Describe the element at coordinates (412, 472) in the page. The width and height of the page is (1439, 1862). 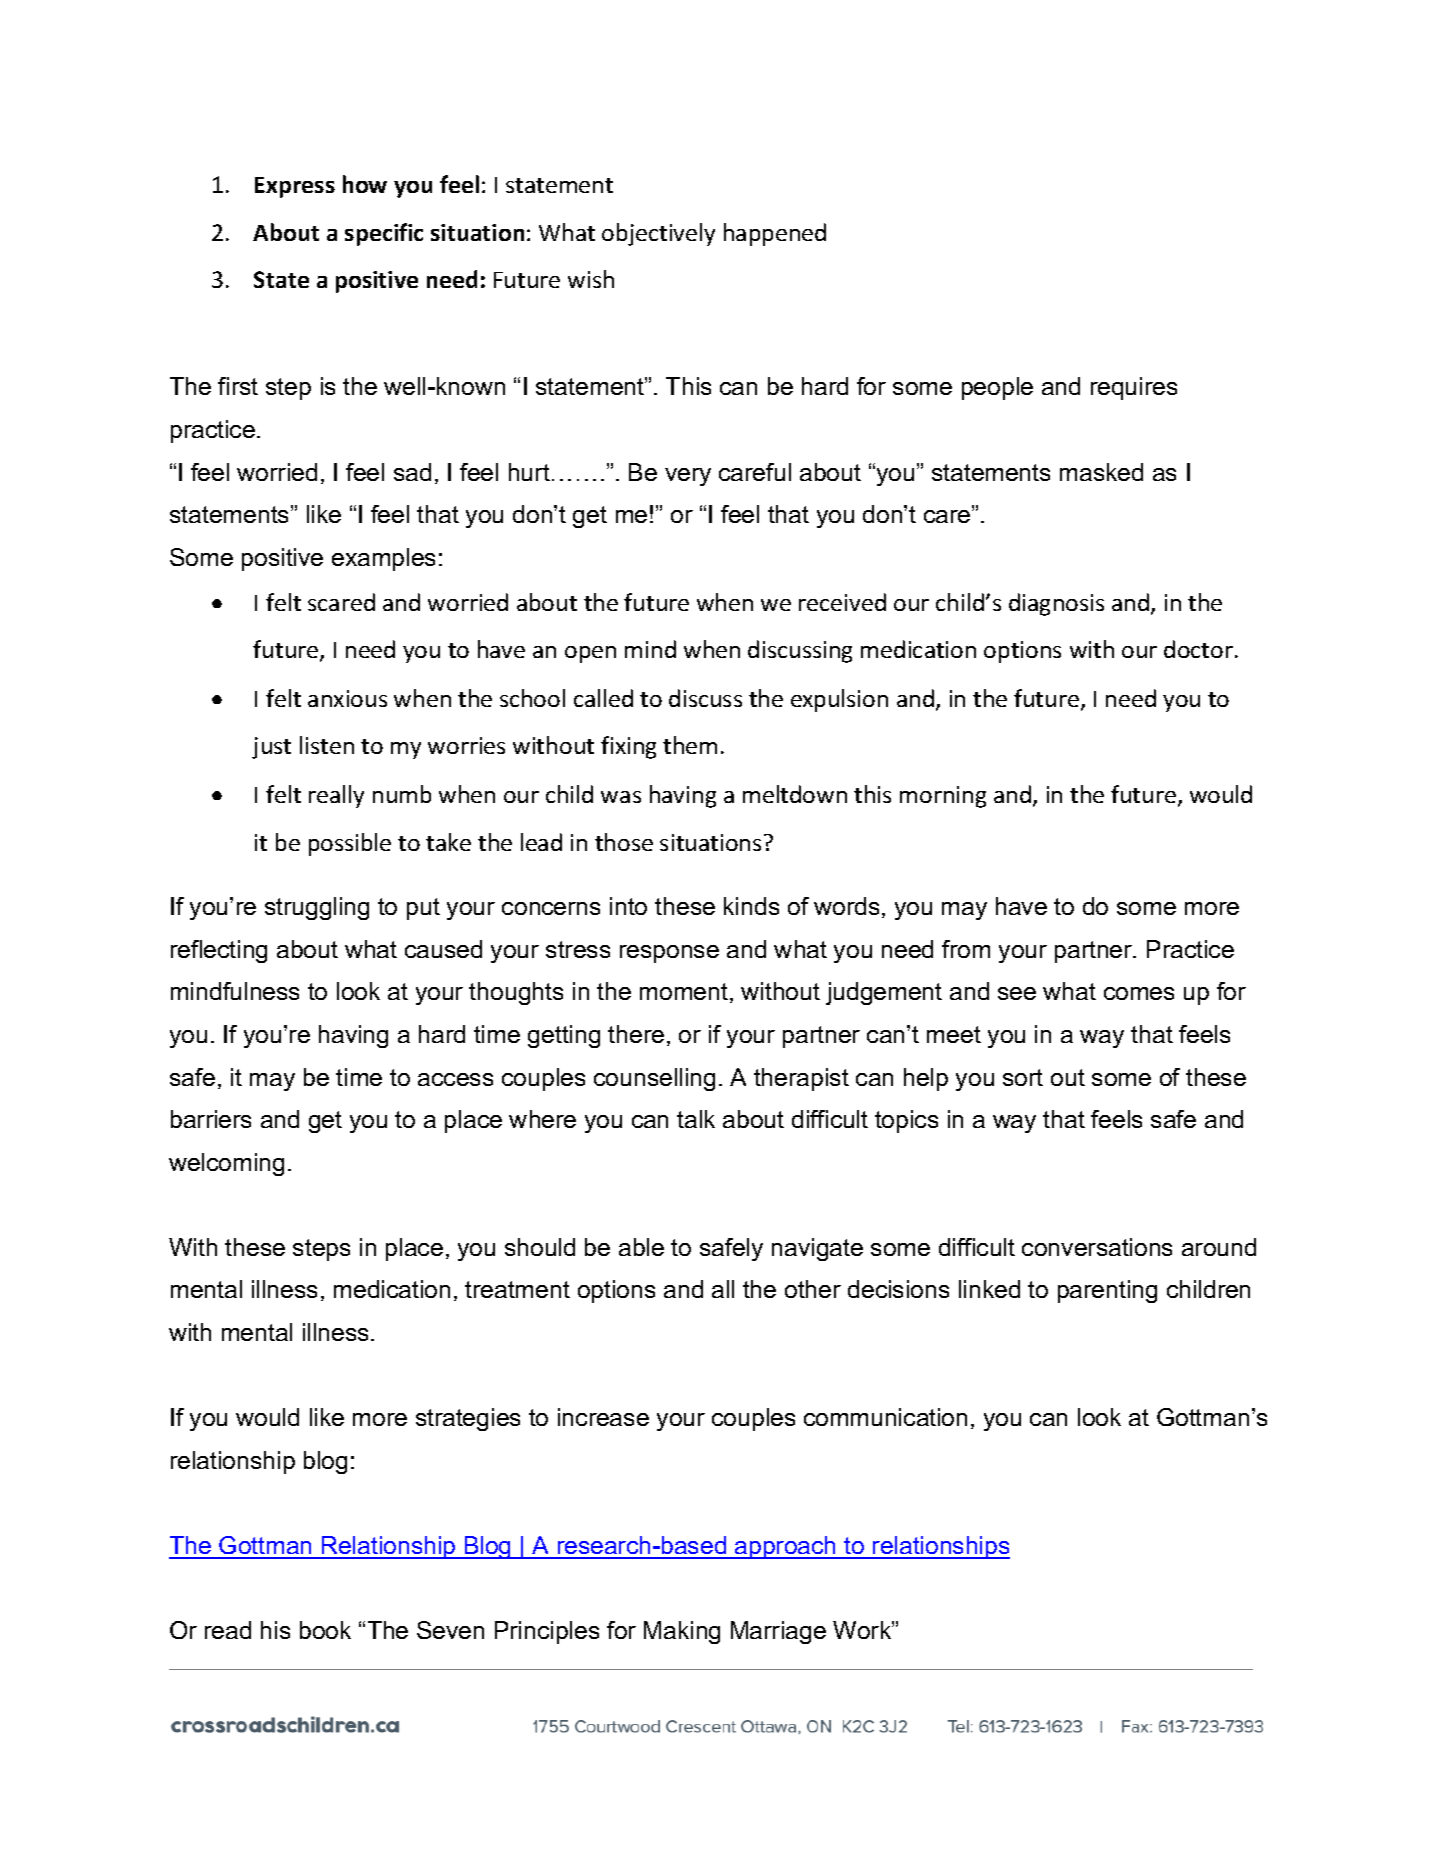
I see `sad` at that location.
